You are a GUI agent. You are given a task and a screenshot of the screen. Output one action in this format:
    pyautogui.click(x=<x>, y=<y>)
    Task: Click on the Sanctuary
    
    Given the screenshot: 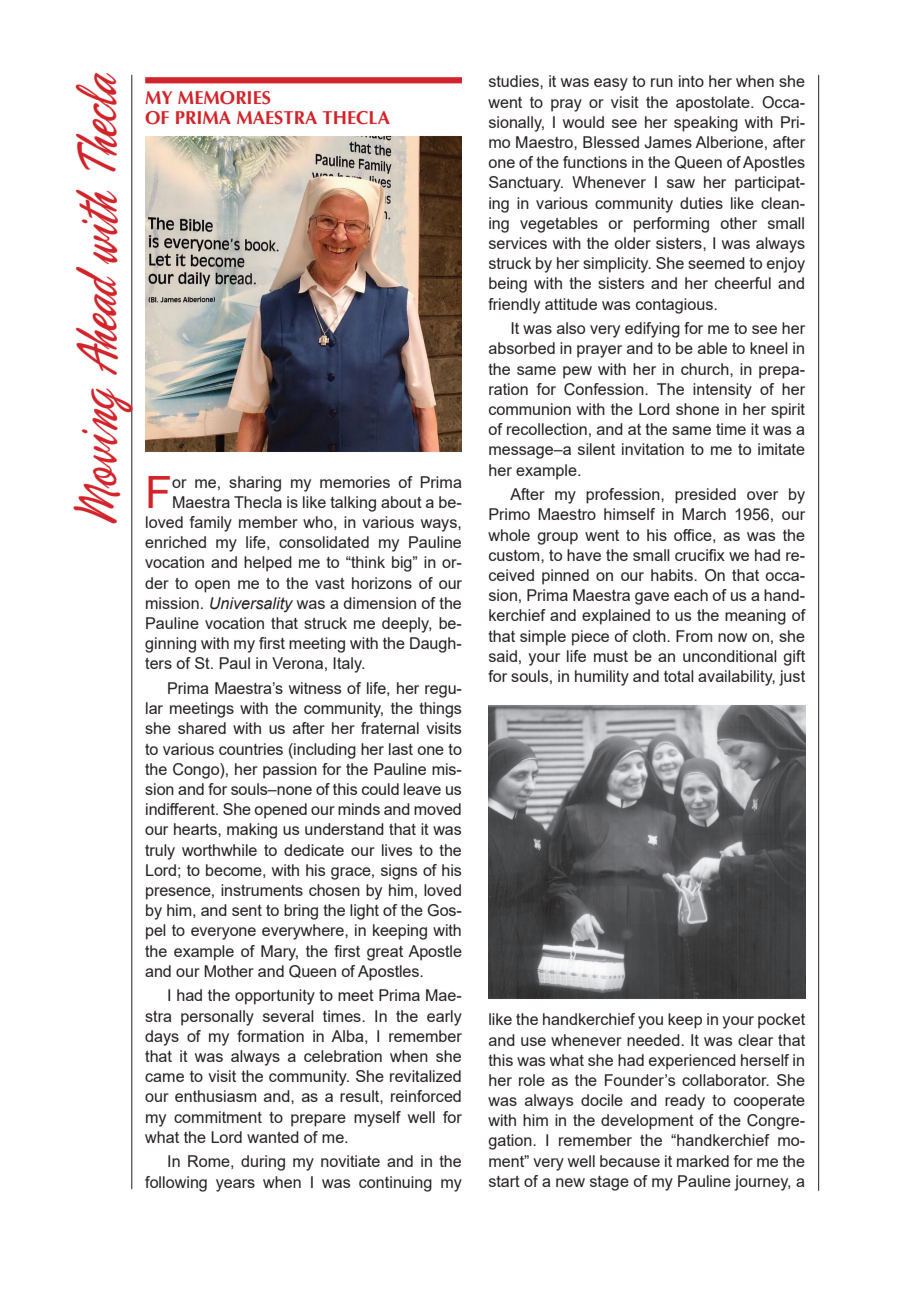 What is the action you would take?
    pyautogui.click(x=526, y=184)
